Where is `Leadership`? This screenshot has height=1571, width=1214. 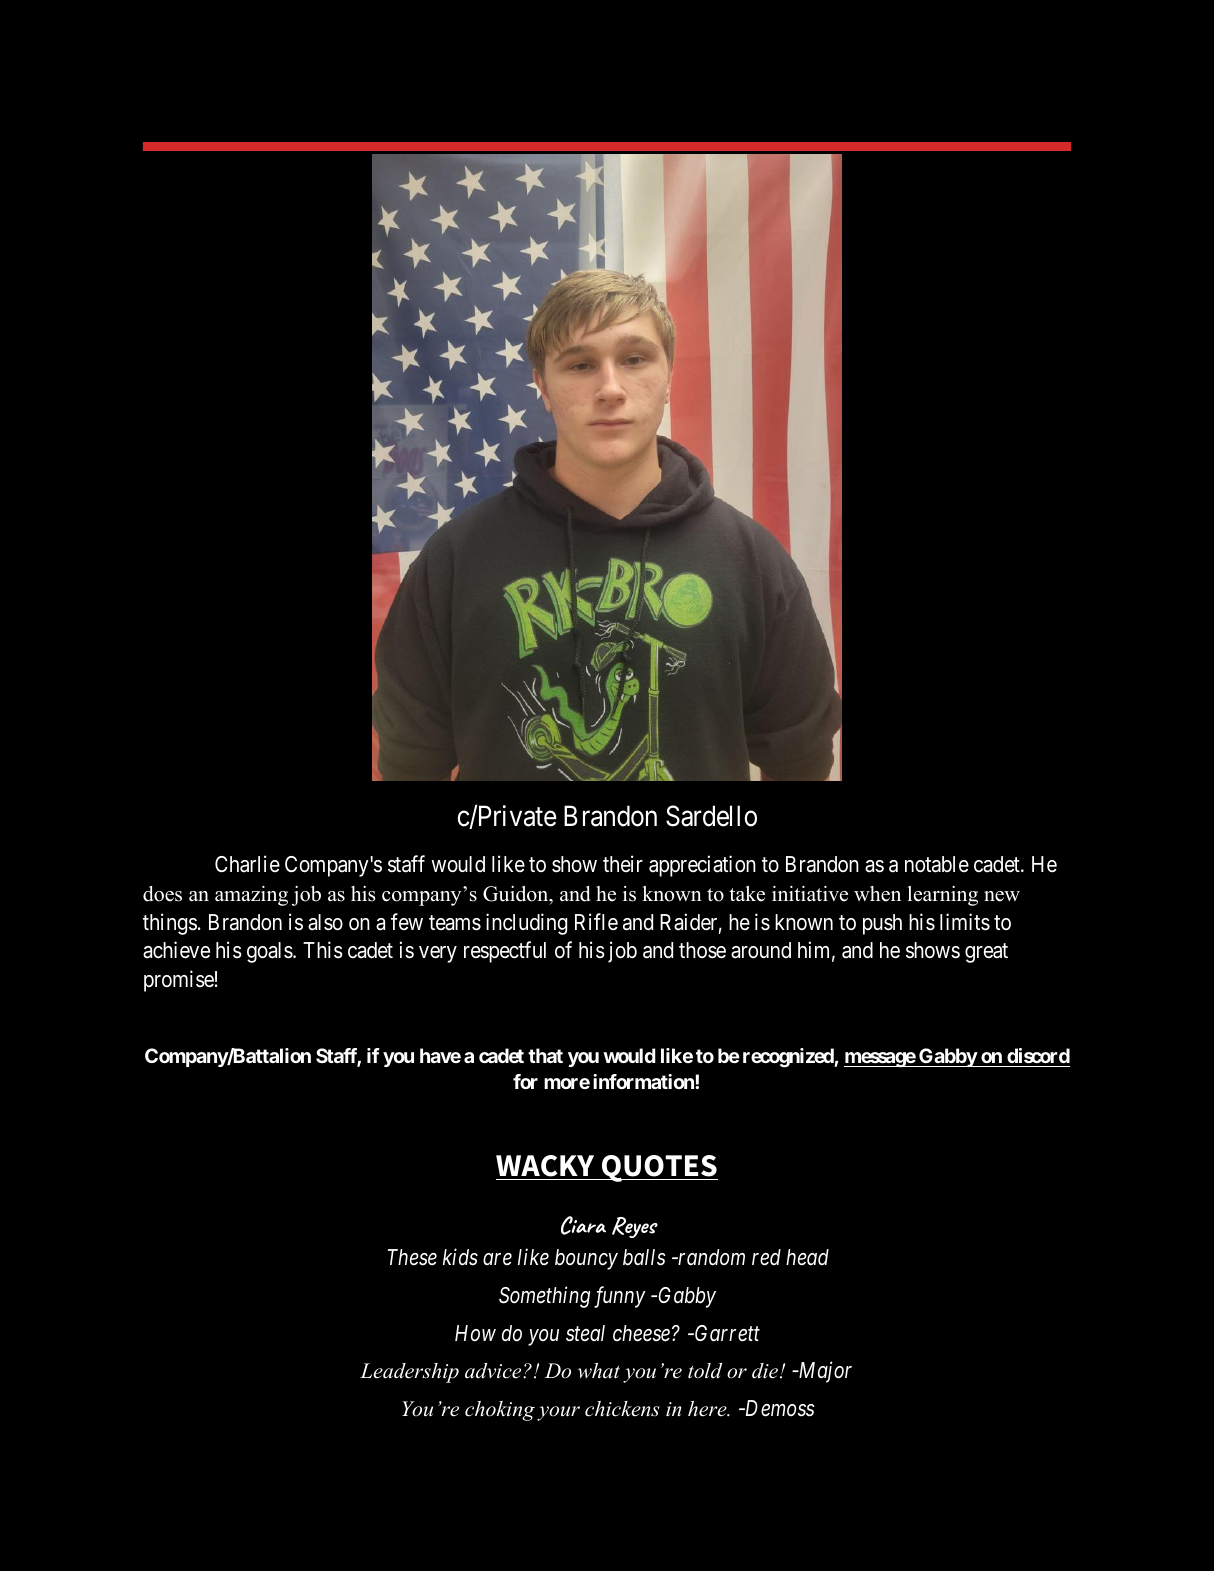 Leadership is located at coordinates (409, 1373).
